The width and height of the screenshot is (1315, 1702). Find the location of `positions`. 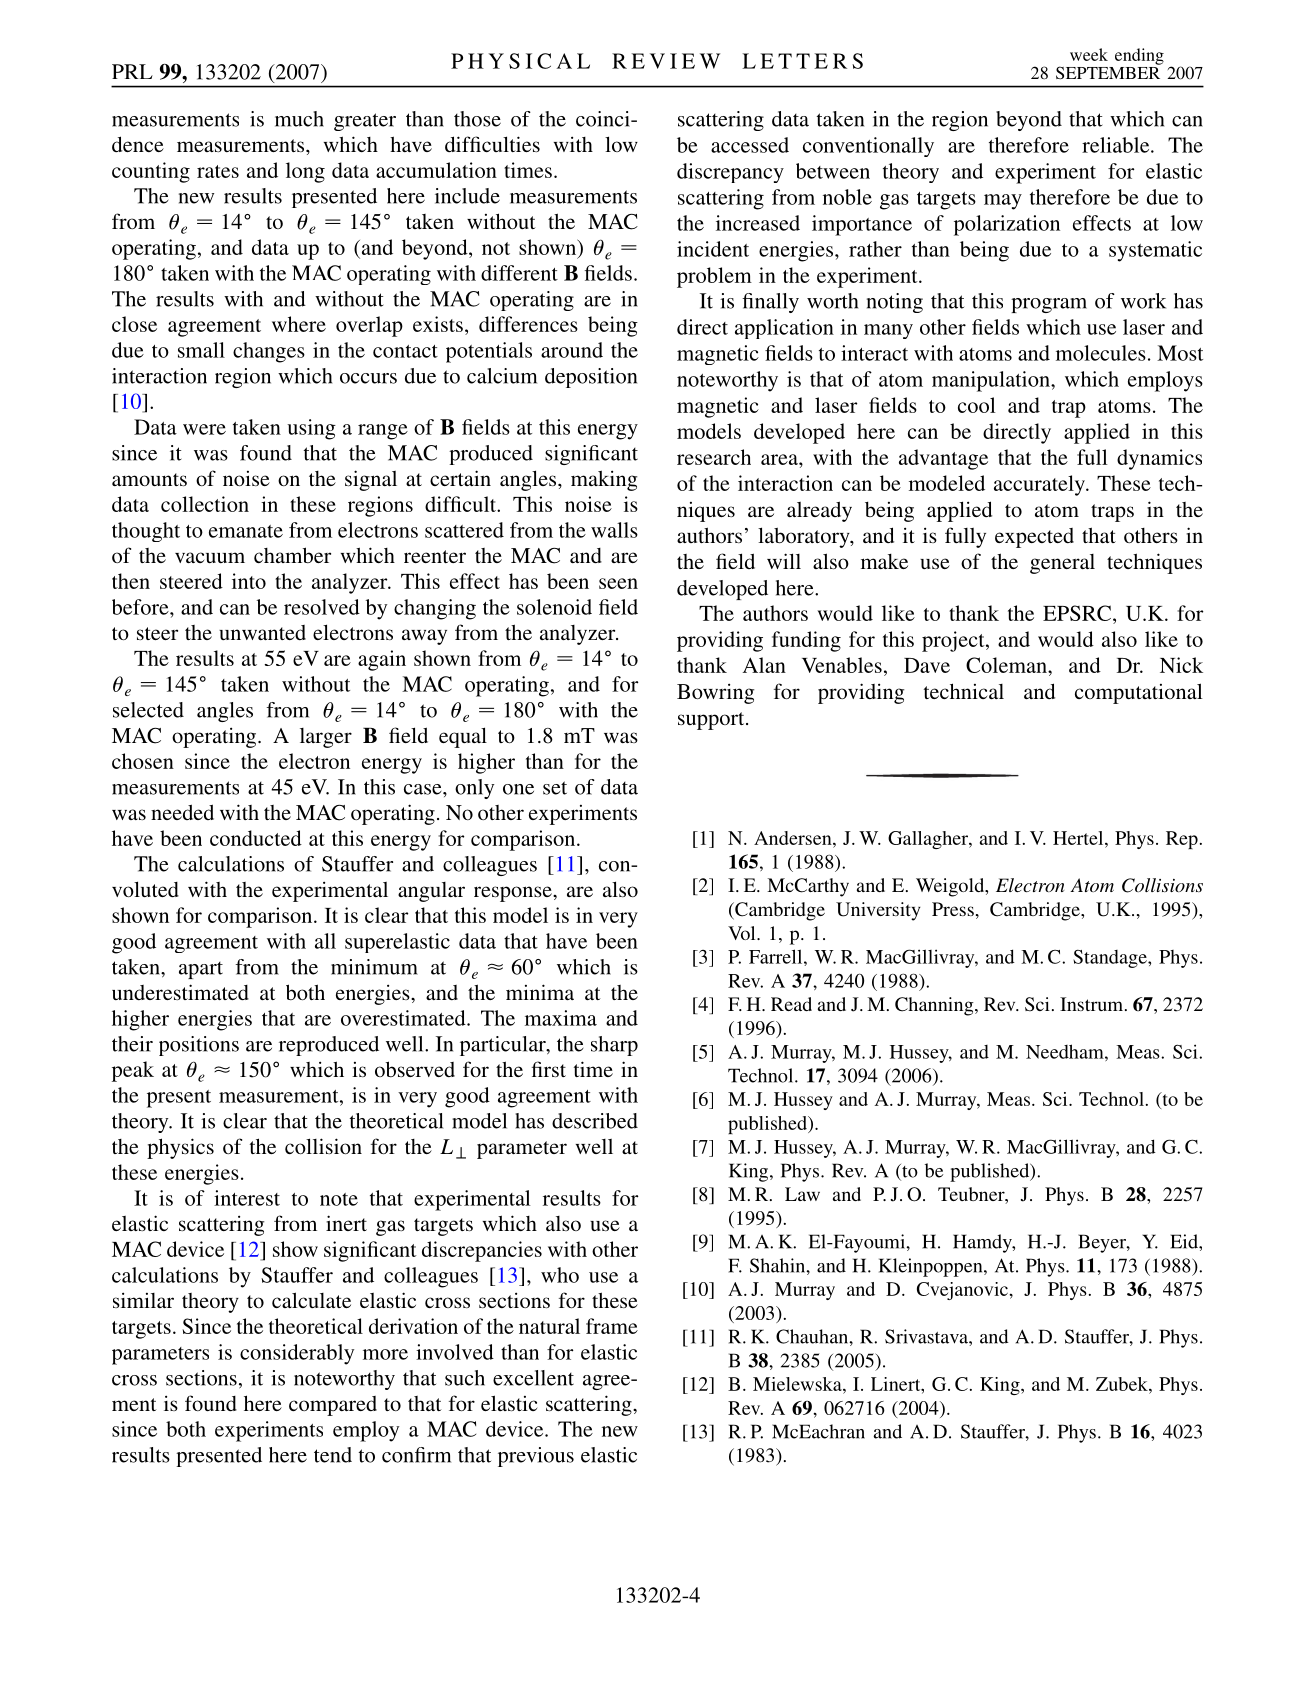

positions is located at coordinates (199, 1046).
